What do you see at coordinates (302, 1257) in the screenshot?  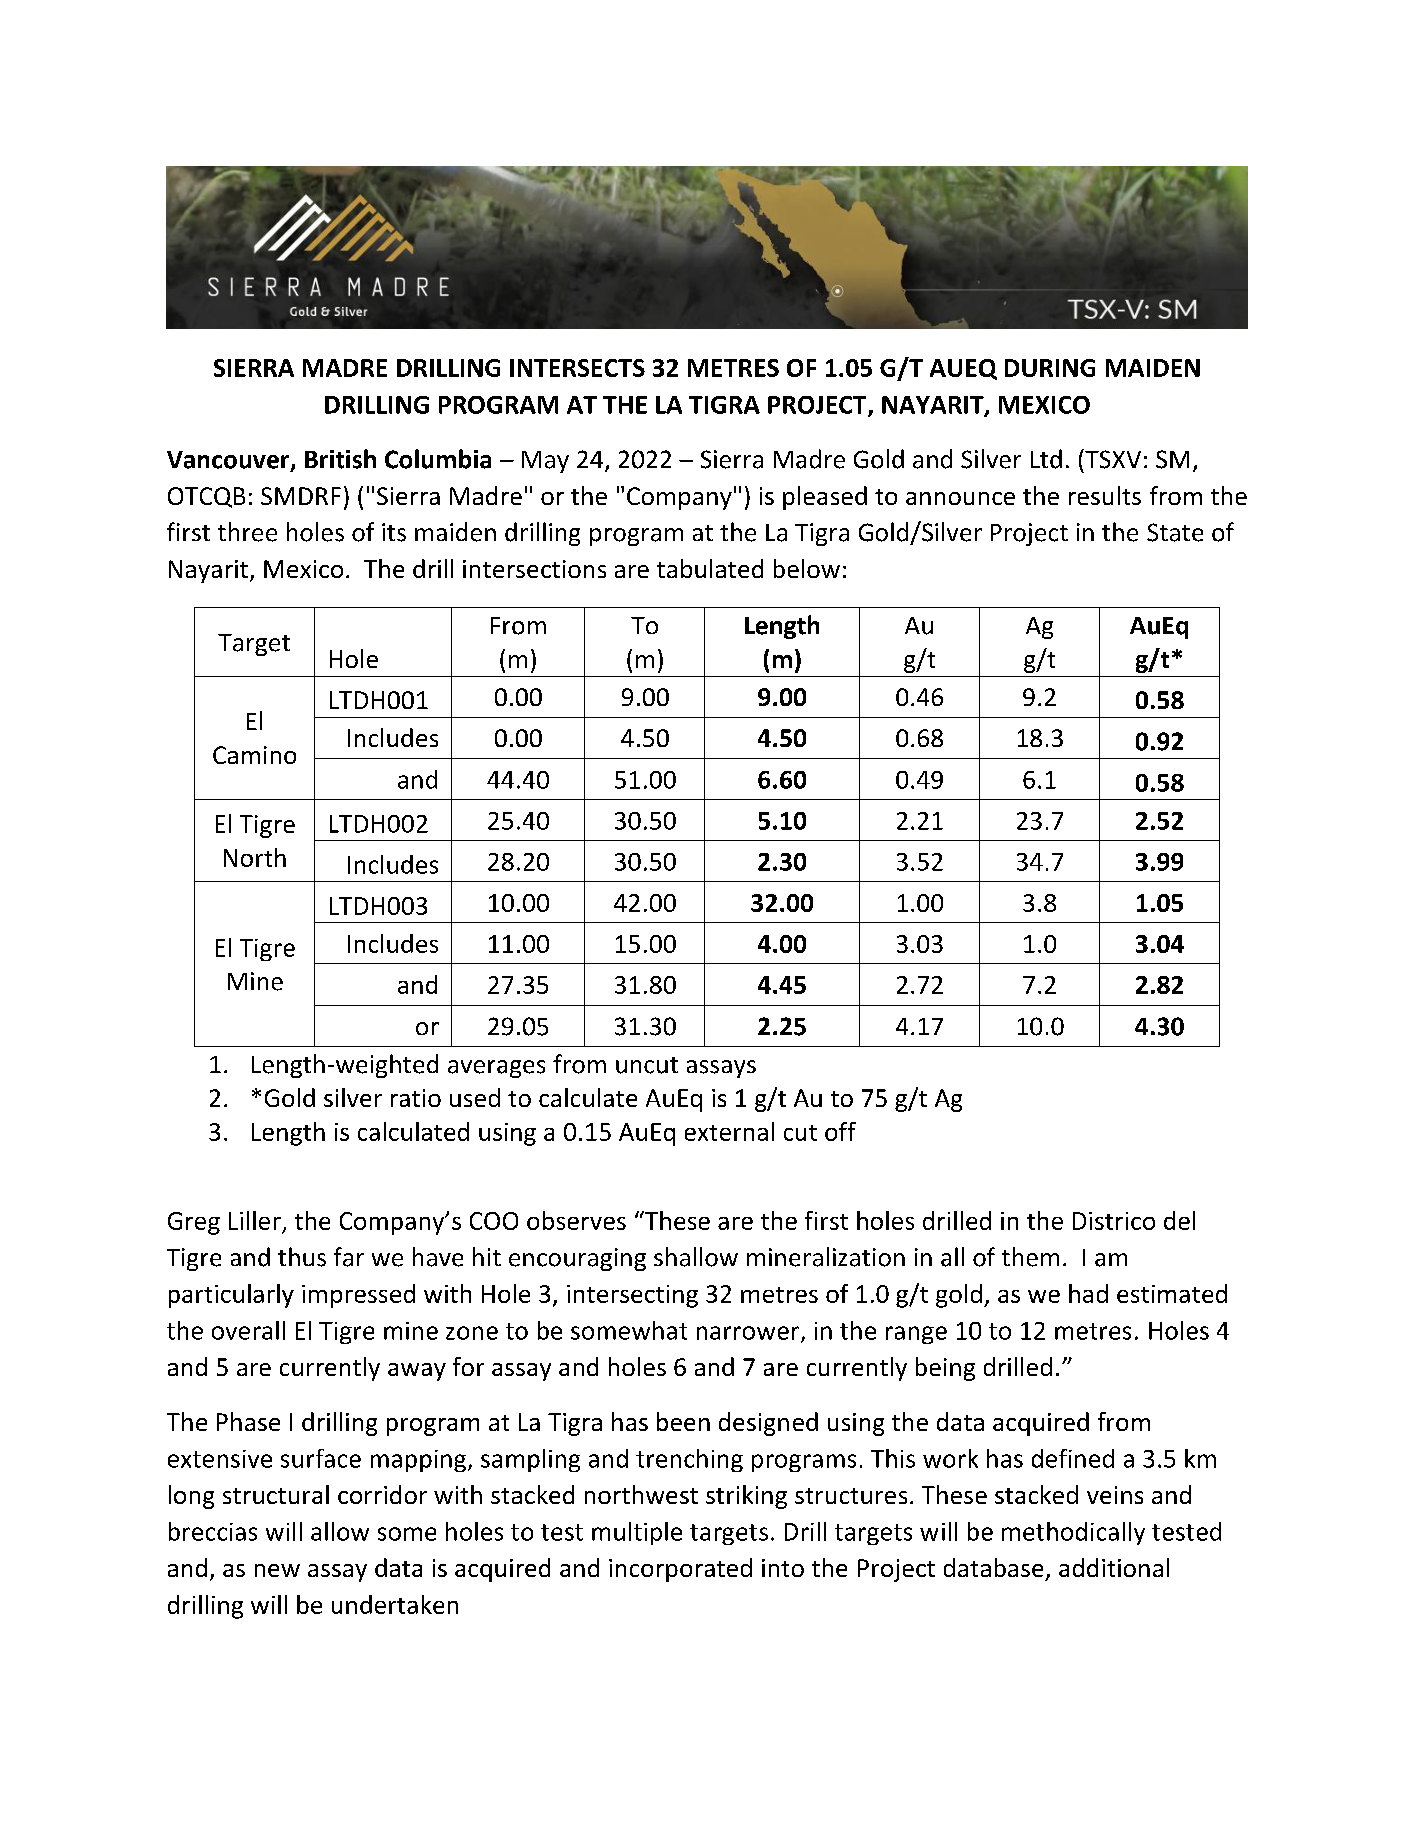 I see `thus` at bounding box center [302, 1257].
